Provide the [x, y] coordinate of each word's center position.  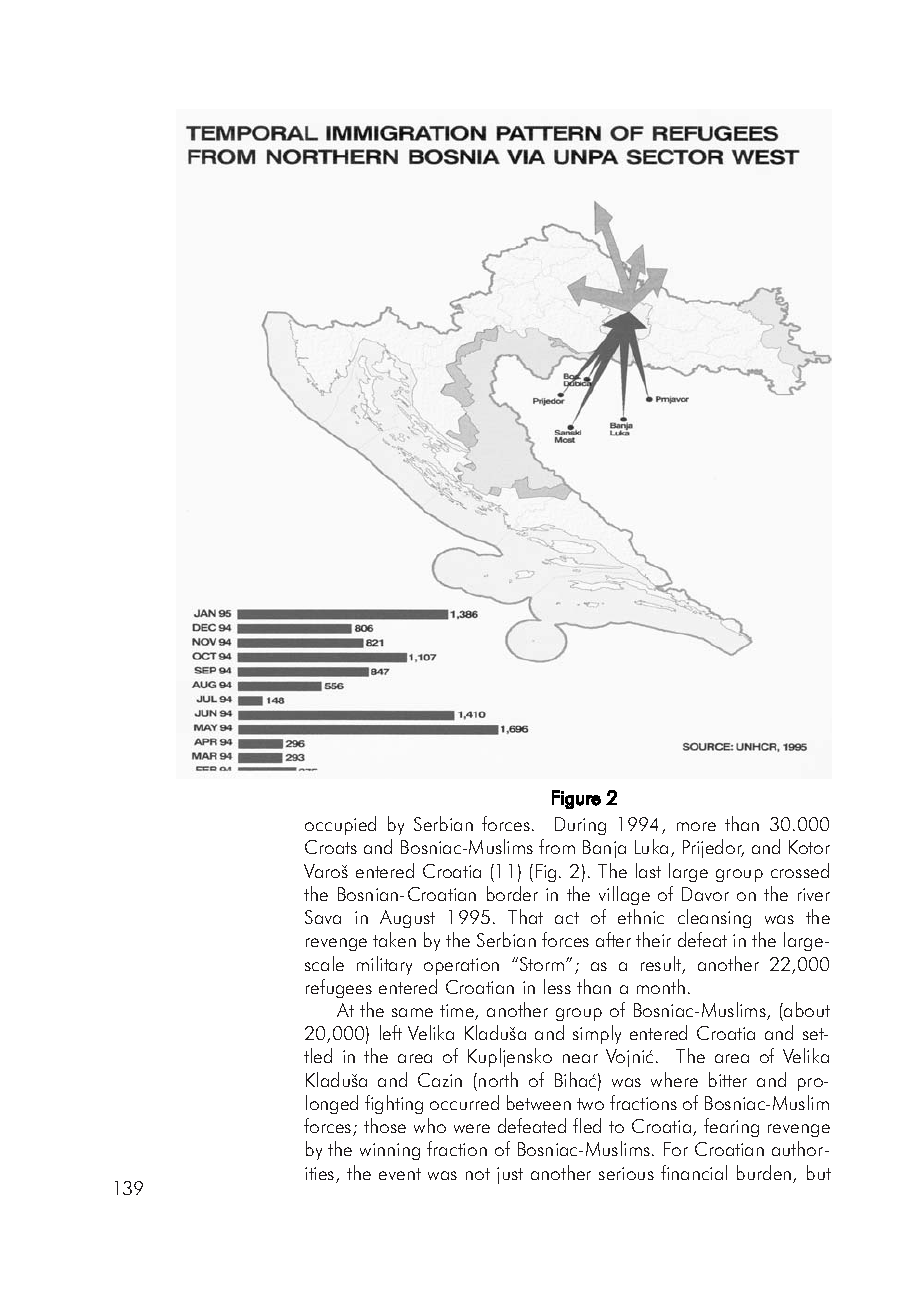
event [400, 1174]
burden [765, 1174]
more [696, 826]
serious [626, 1173]
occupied [340, 825]
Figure [576, 799]
